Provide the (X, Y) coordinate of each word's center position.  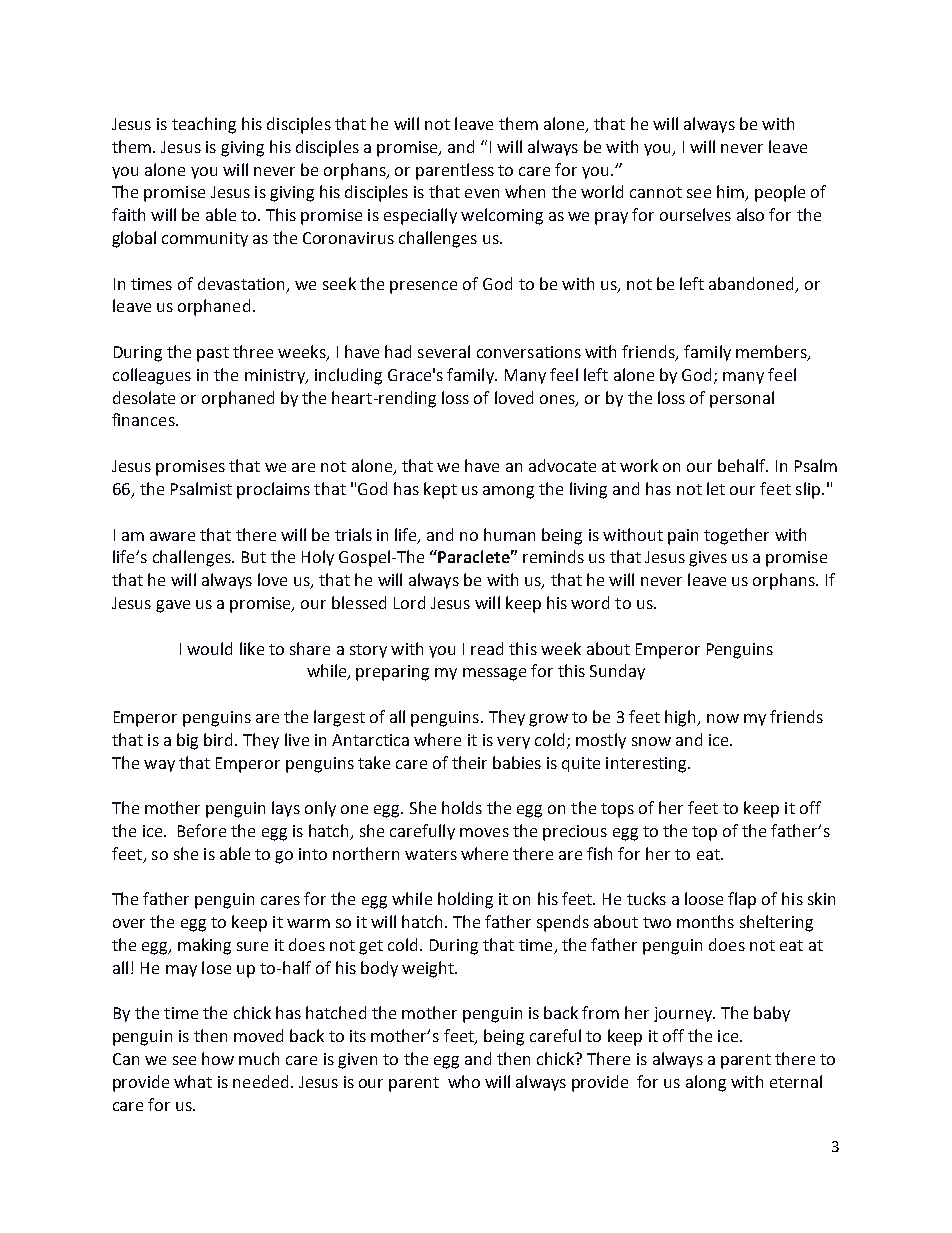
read (487, 648)
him (731, 193)
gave (173, 606)
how (218, 1058)
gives (708, 559)
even (482, 193)
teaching (204, 125)
